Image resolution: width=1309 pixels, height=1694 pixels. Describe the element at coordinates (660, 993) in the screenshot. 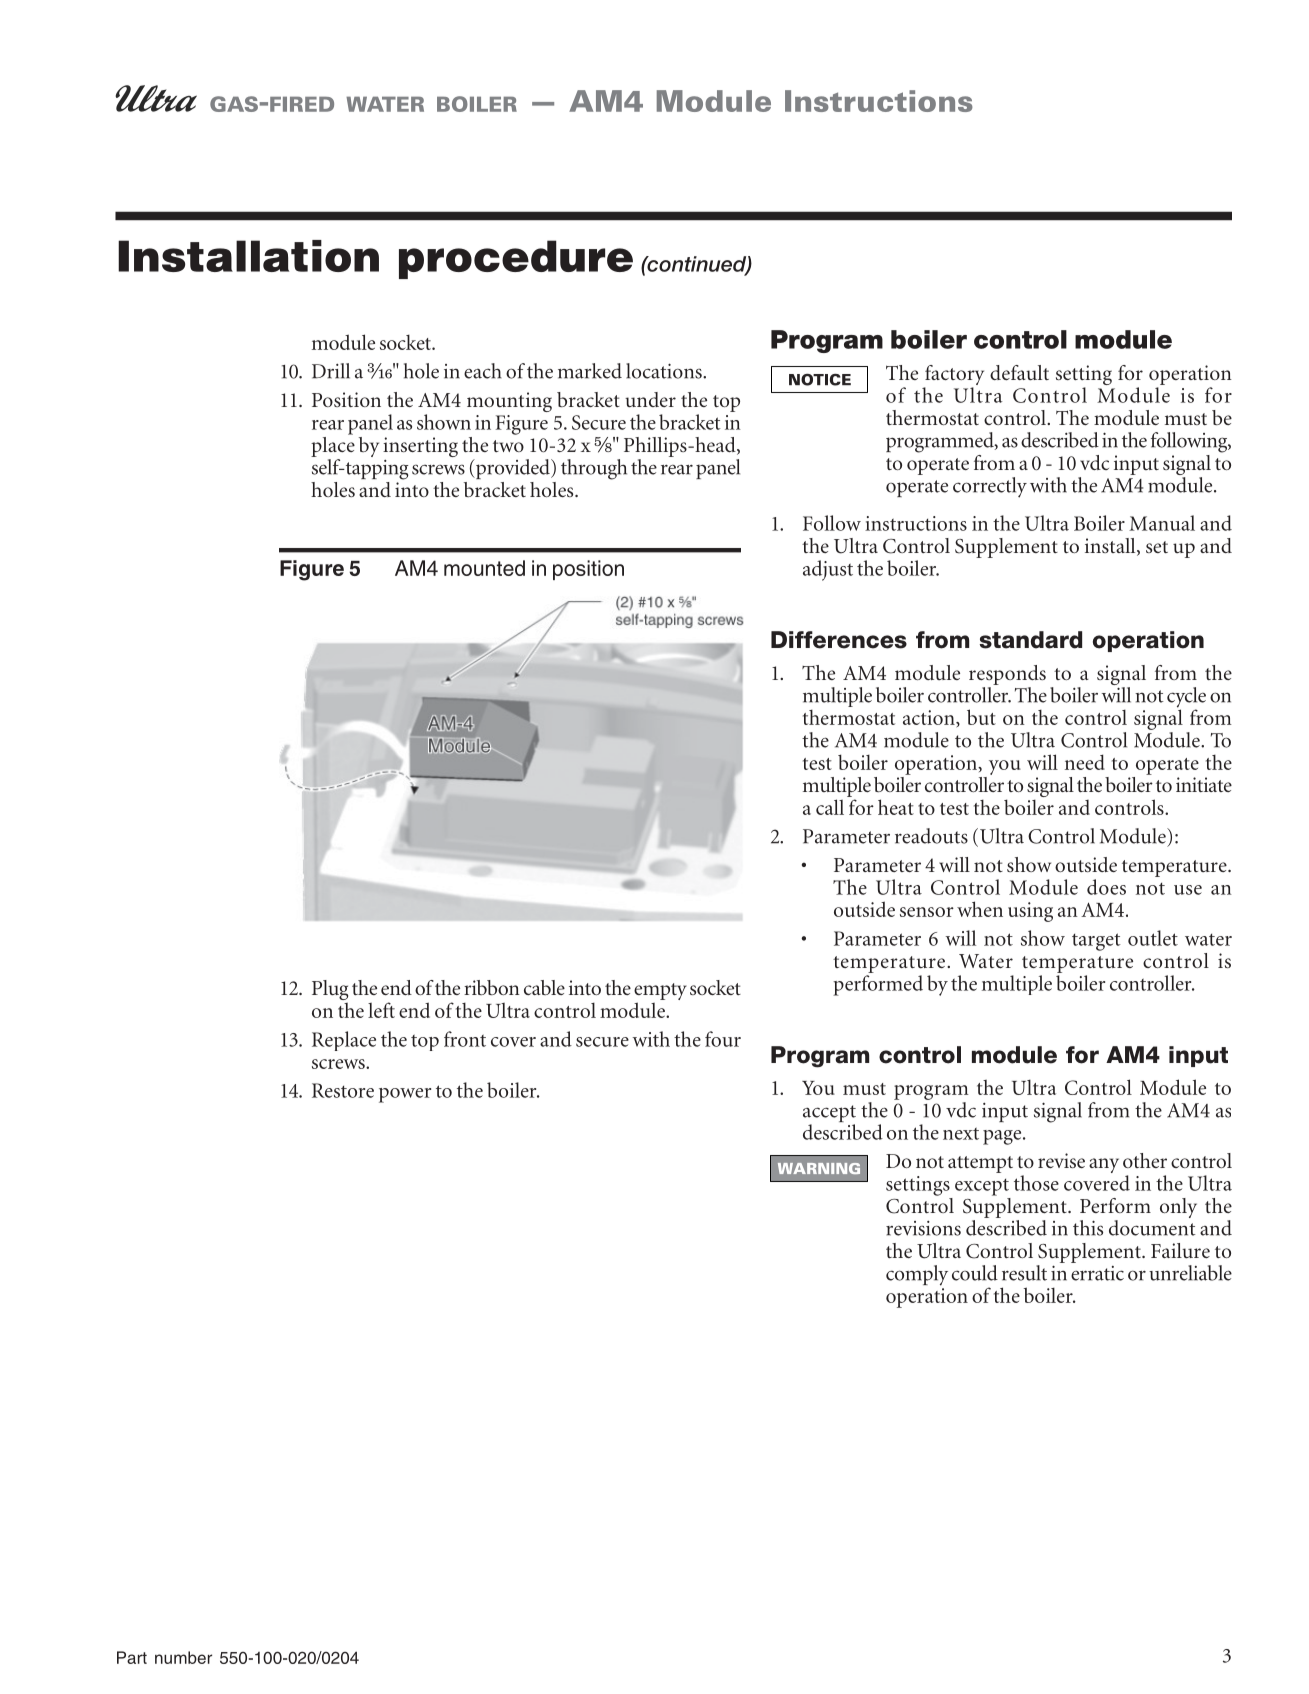

I see `empty` at that location.
